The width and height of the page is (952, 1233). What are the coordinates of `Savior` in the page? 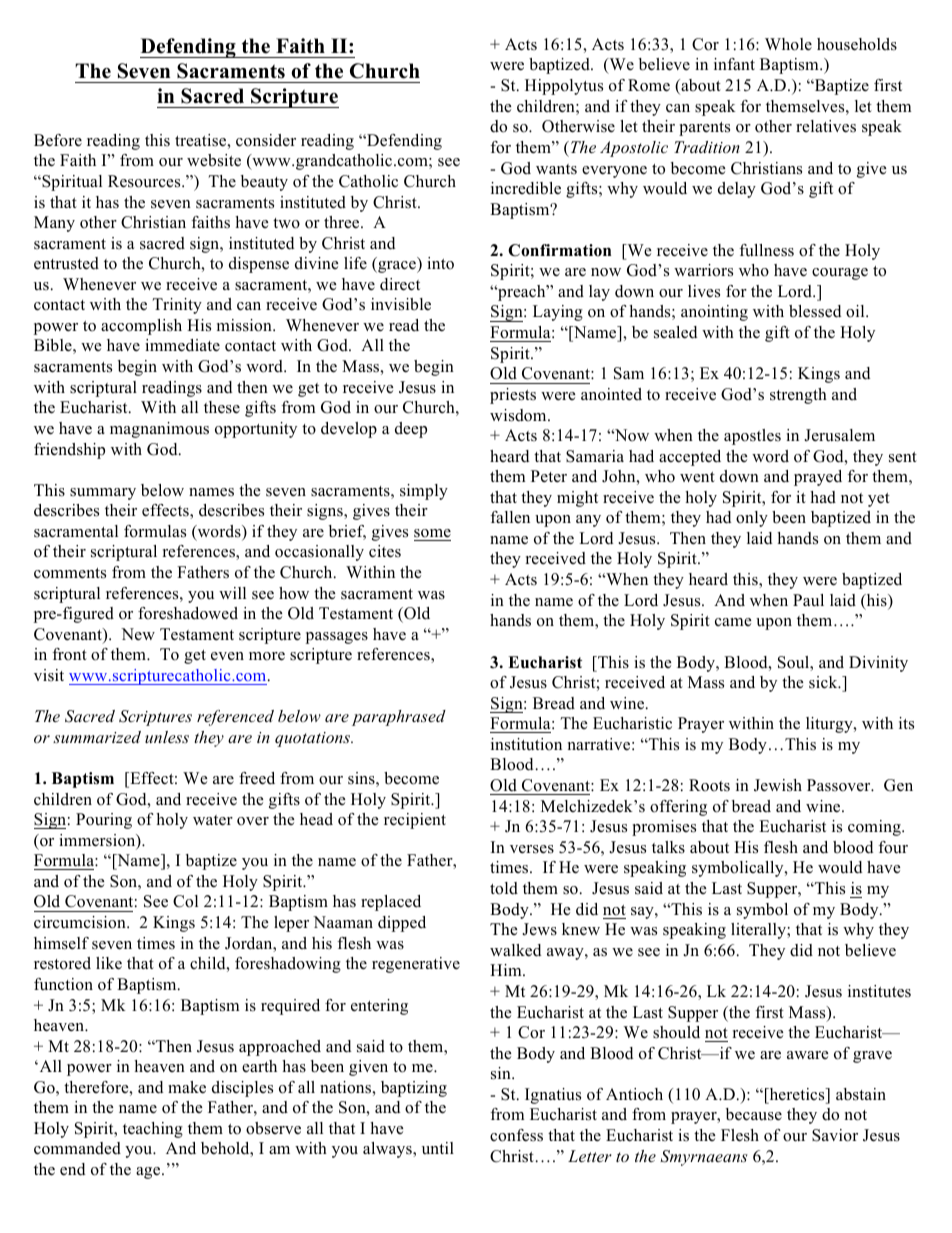 It's located at (835, 1135).
